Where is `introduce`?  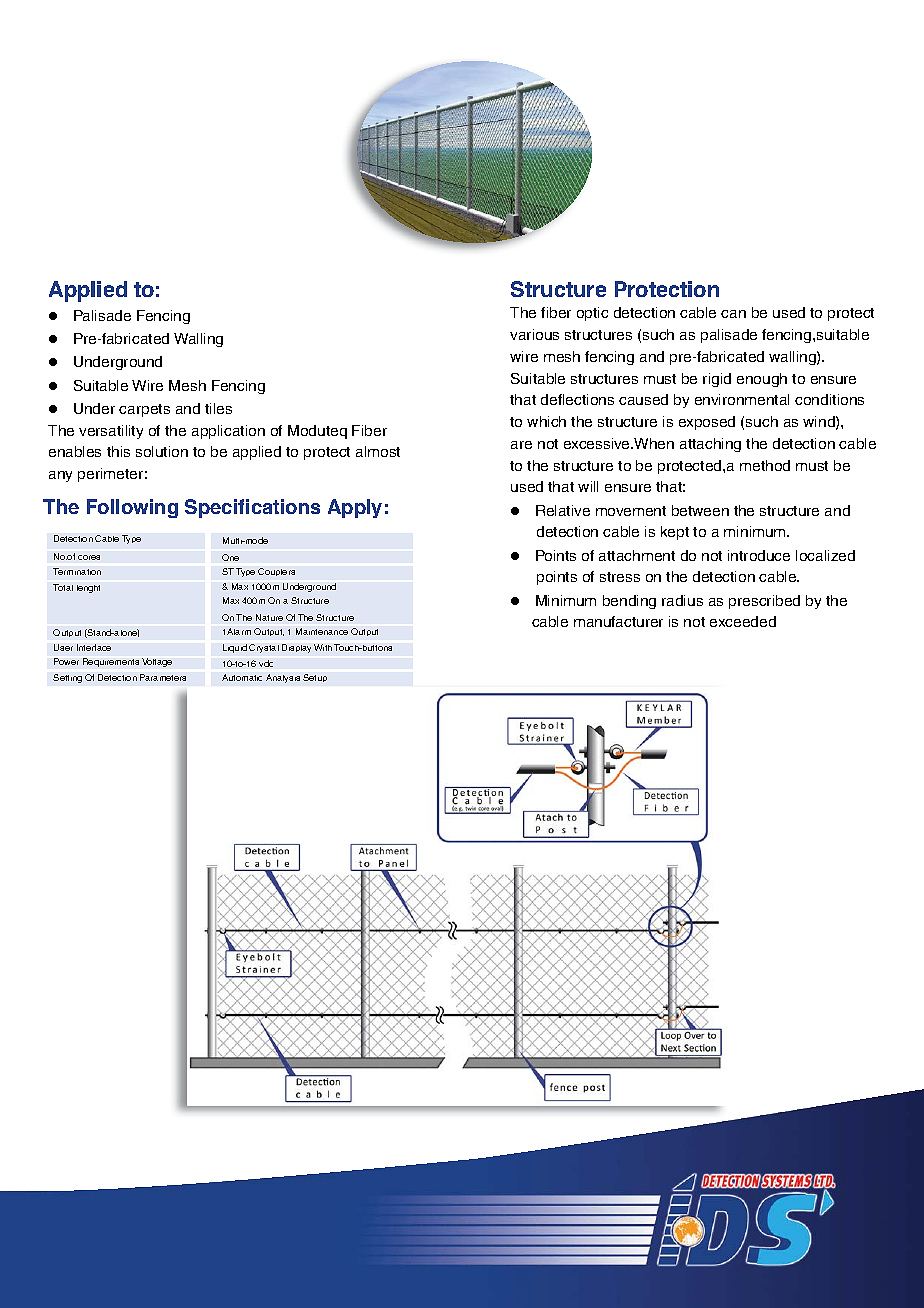 introduce is located at coordinates (759, 555).
